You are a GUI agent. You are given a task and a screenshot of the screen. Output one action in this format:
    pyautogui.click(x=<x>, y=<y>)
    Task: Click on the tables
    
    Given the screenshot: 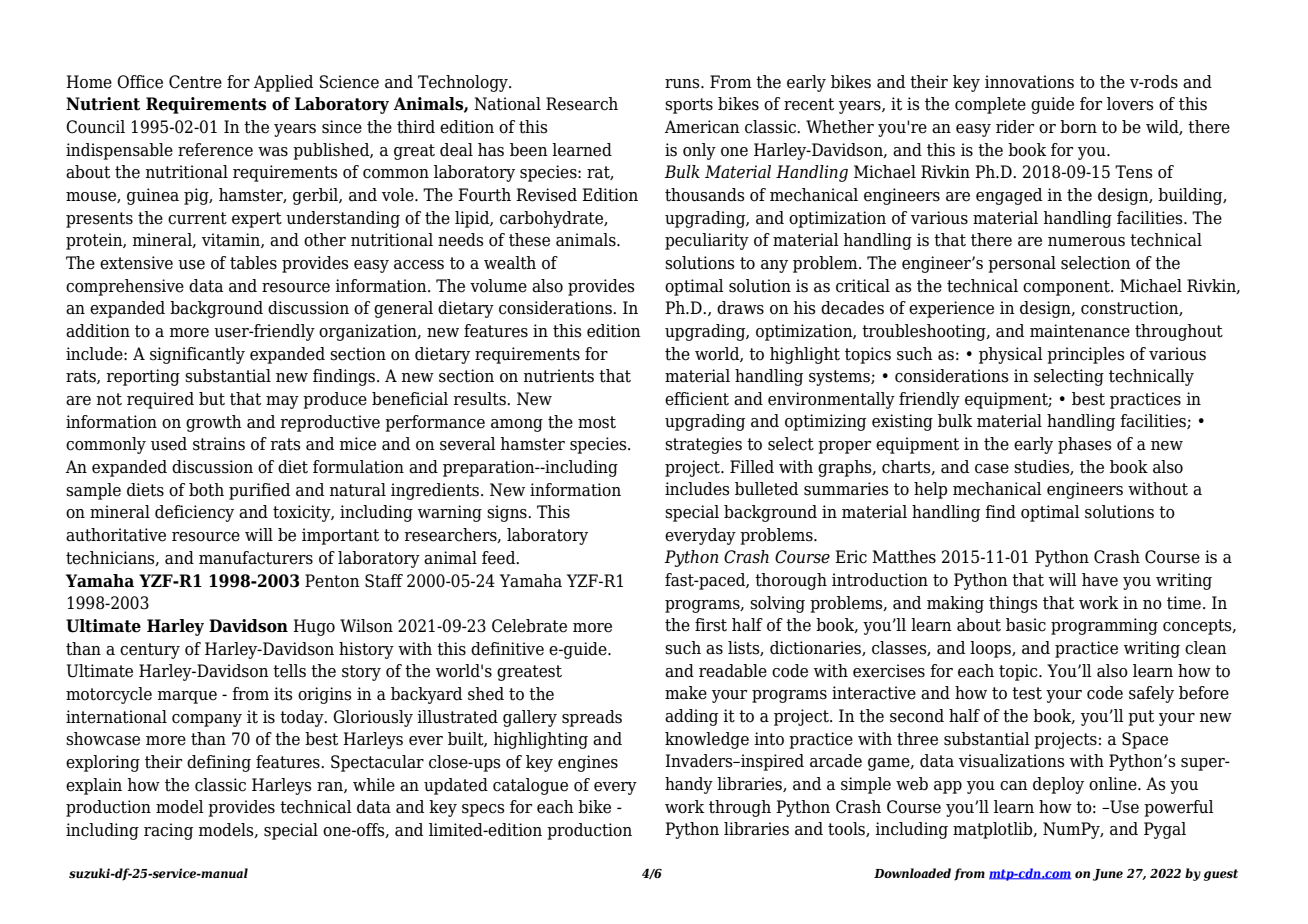 What is the action you would take?
    pyautogui.click(x=253, y=263)
